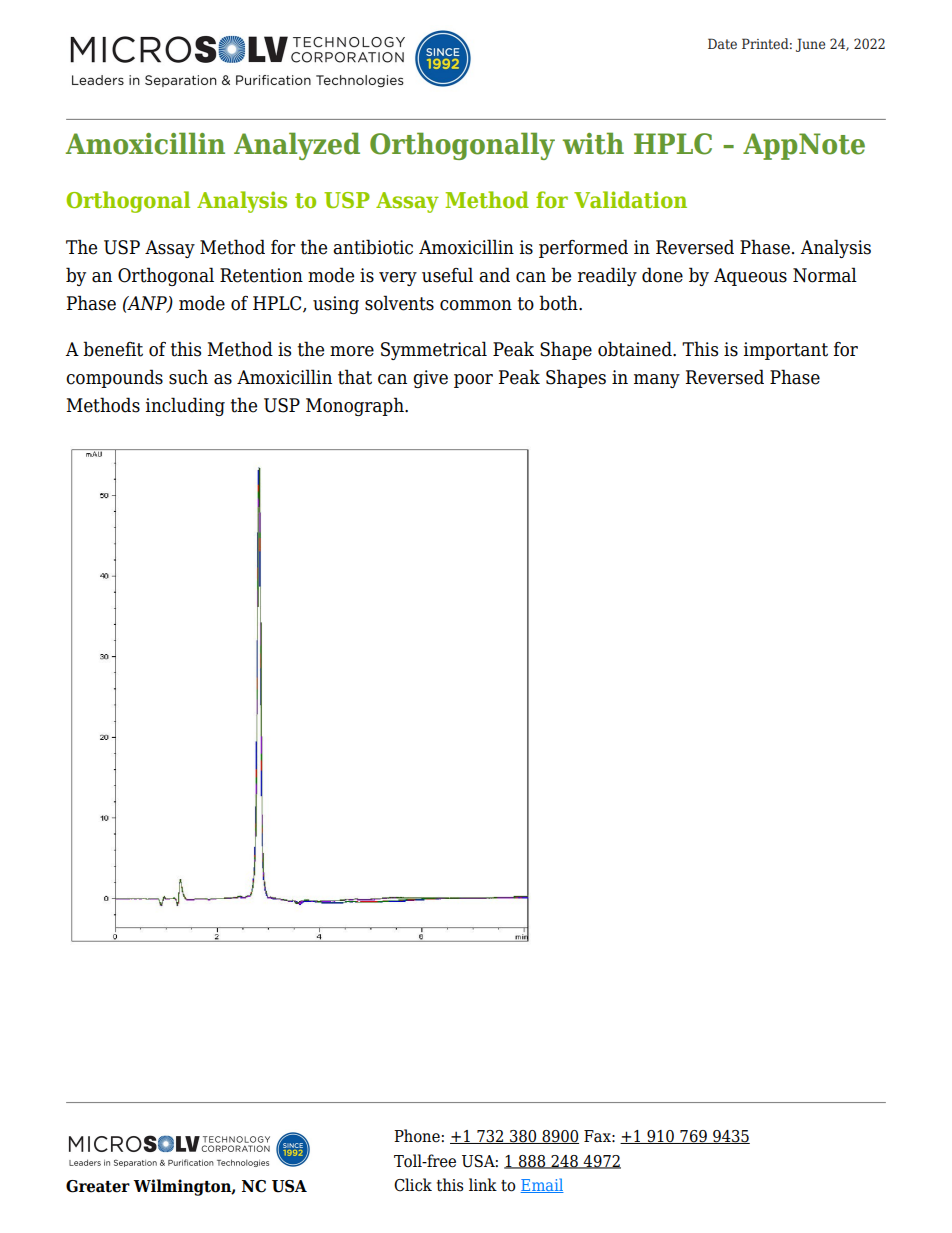 This image has height=1233, width=952. I want to click on important, so click(786, 351).
